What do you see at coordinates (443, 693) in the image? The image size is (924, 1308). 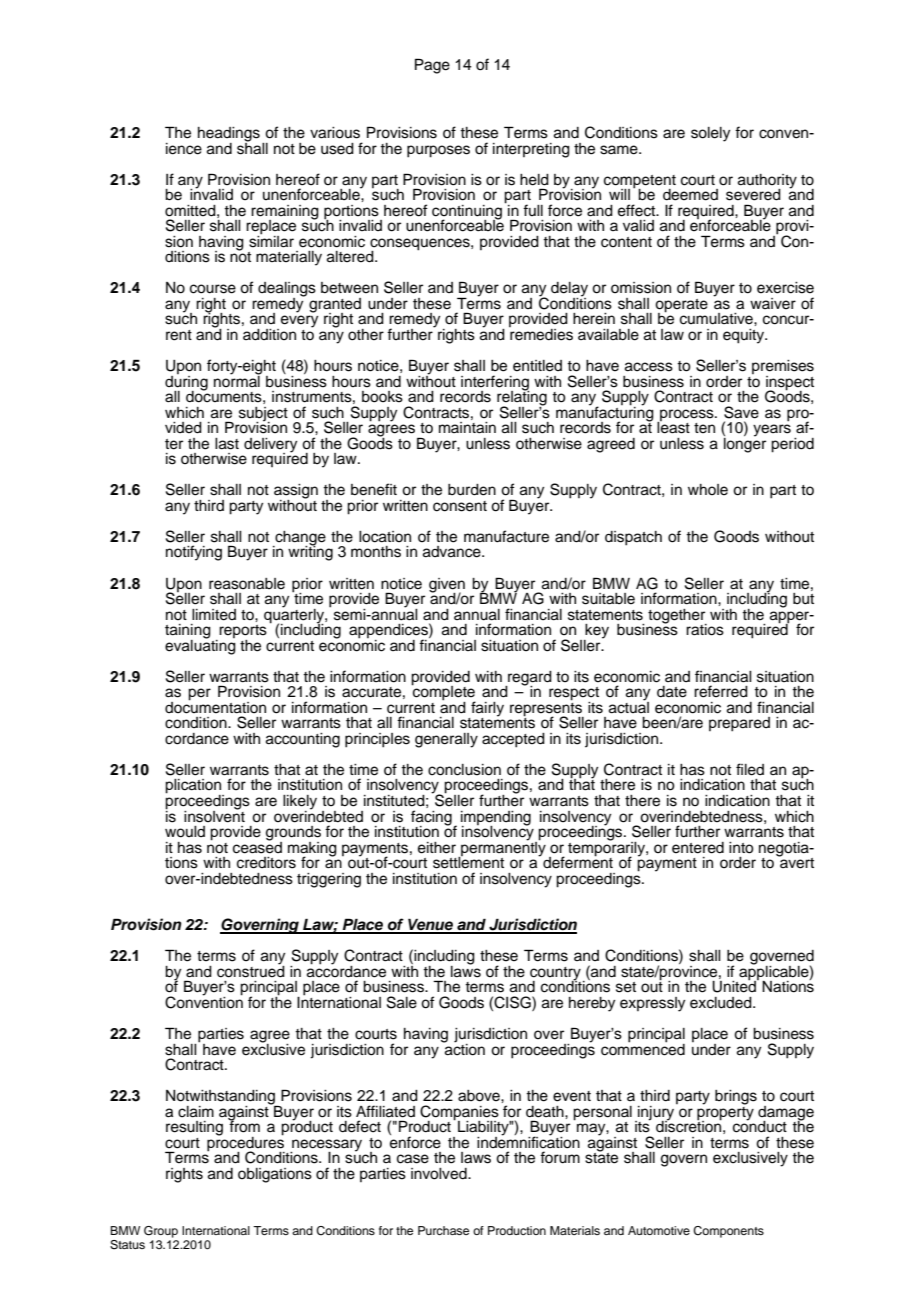 I see `complete` at bounding box center [443, 693].
